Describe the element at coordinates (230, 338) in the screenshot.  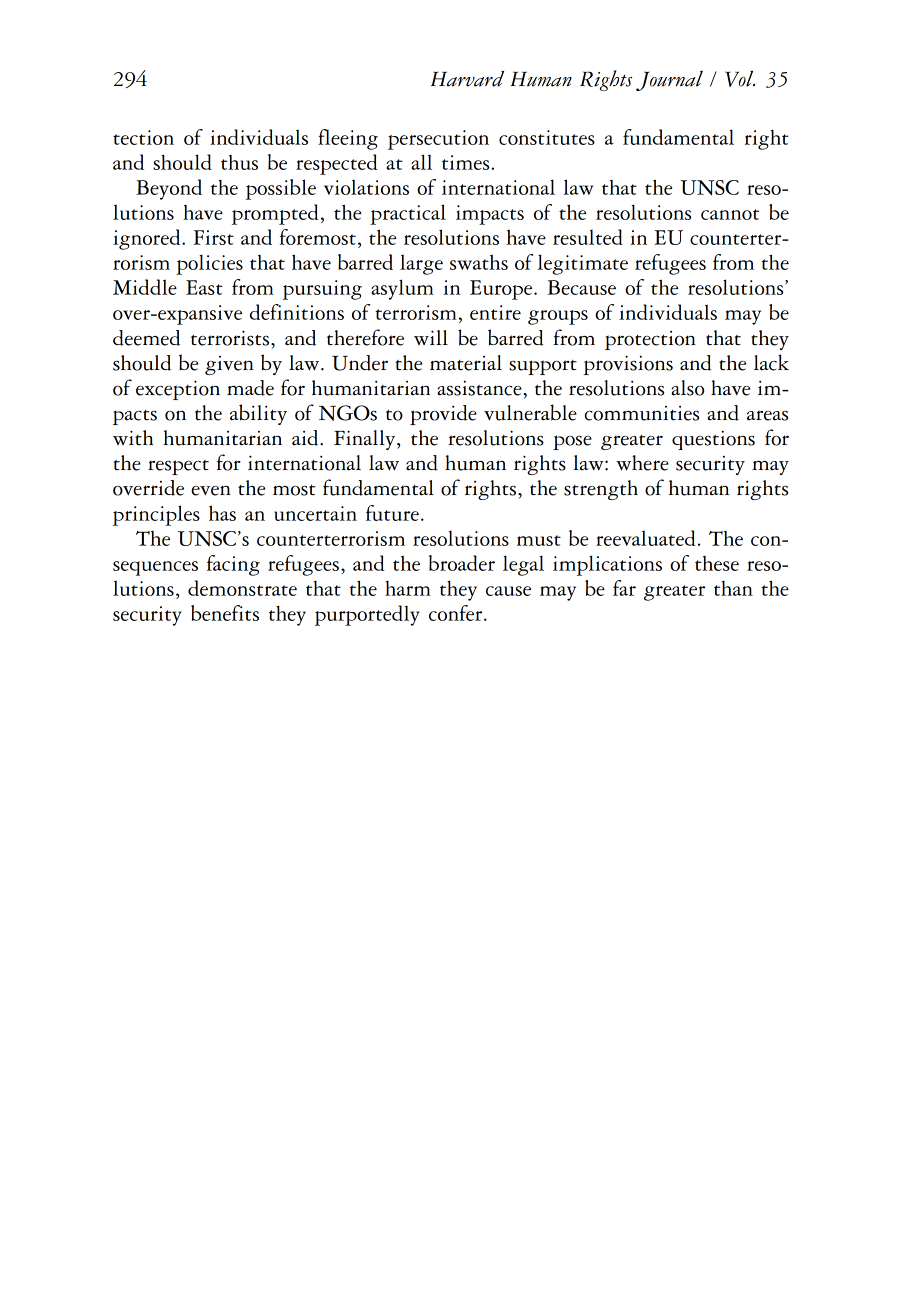
I see `terrorists` at that location.
